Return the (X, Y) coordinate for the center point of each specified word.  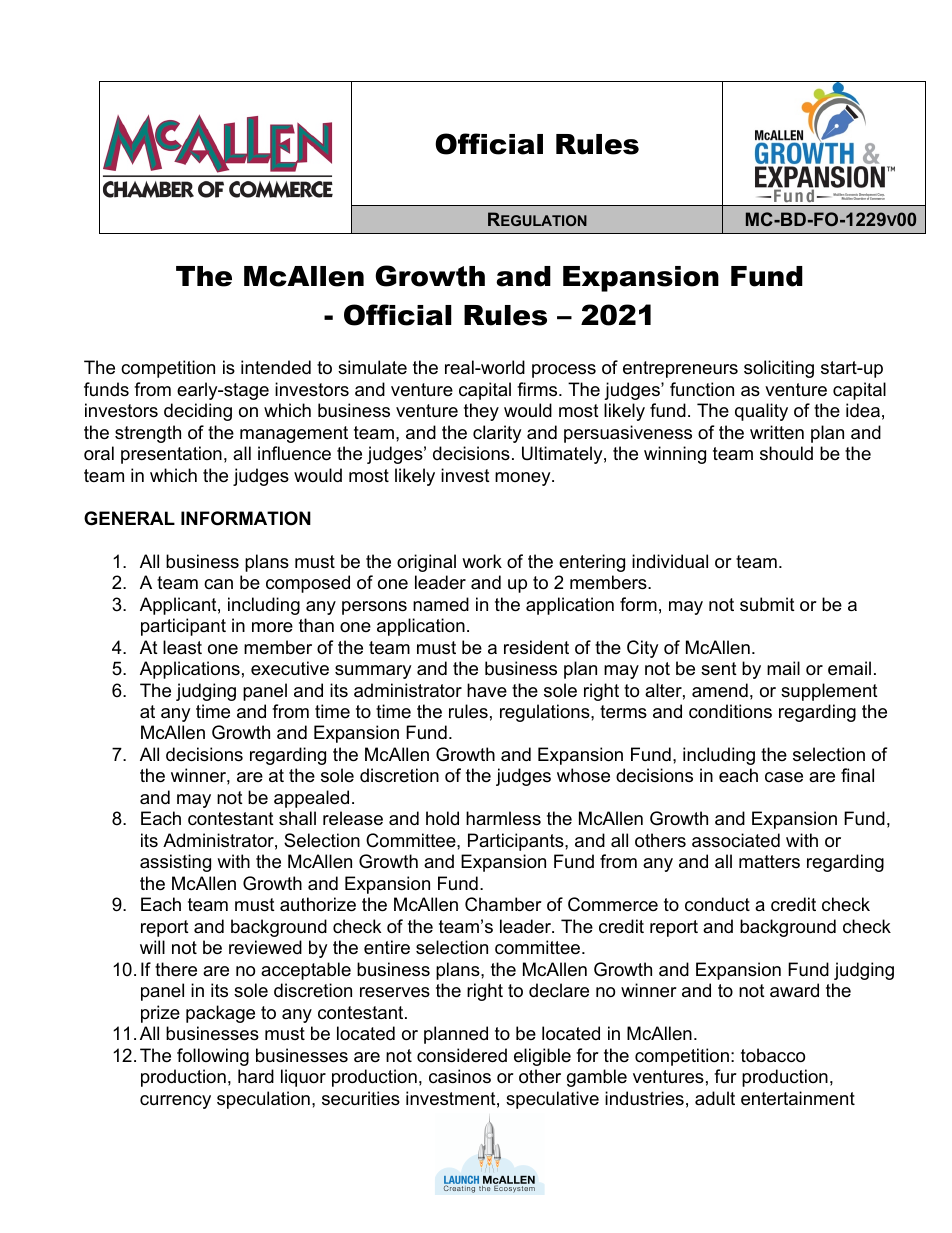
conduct (717, 904)
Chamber (503, 904)
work (482, 561)
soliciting (779, 369)
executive (290, 668)
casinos (460, 1076)
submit (767, 604)
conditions (730, 711)
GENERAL (129, 518)
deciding (198, 412)
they (481, 412)
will (152, 947)
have (487, 690)
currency (175, 1102)
